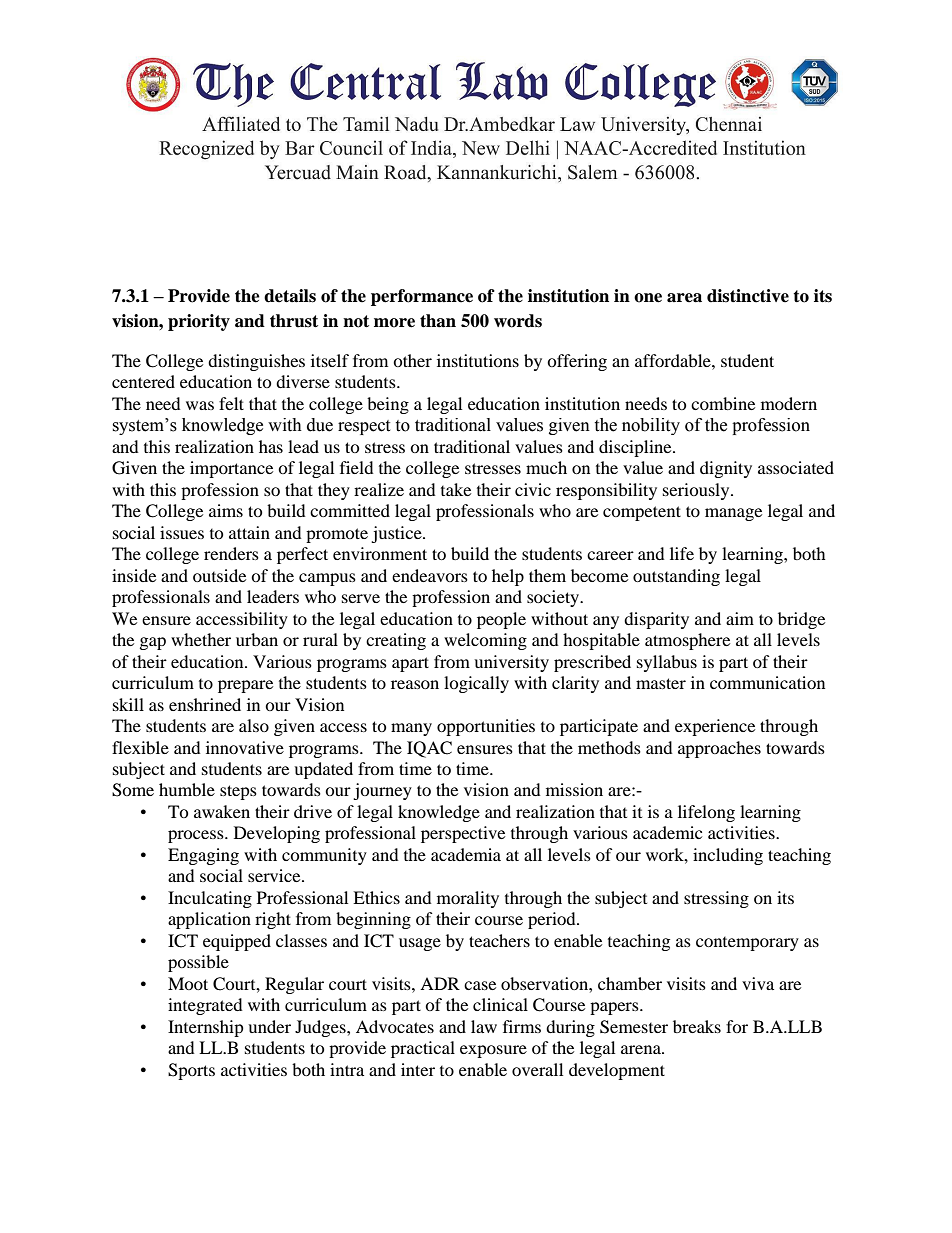 This screenshot has height=1233, width=952. I want to click on than, so click(438, 321).
